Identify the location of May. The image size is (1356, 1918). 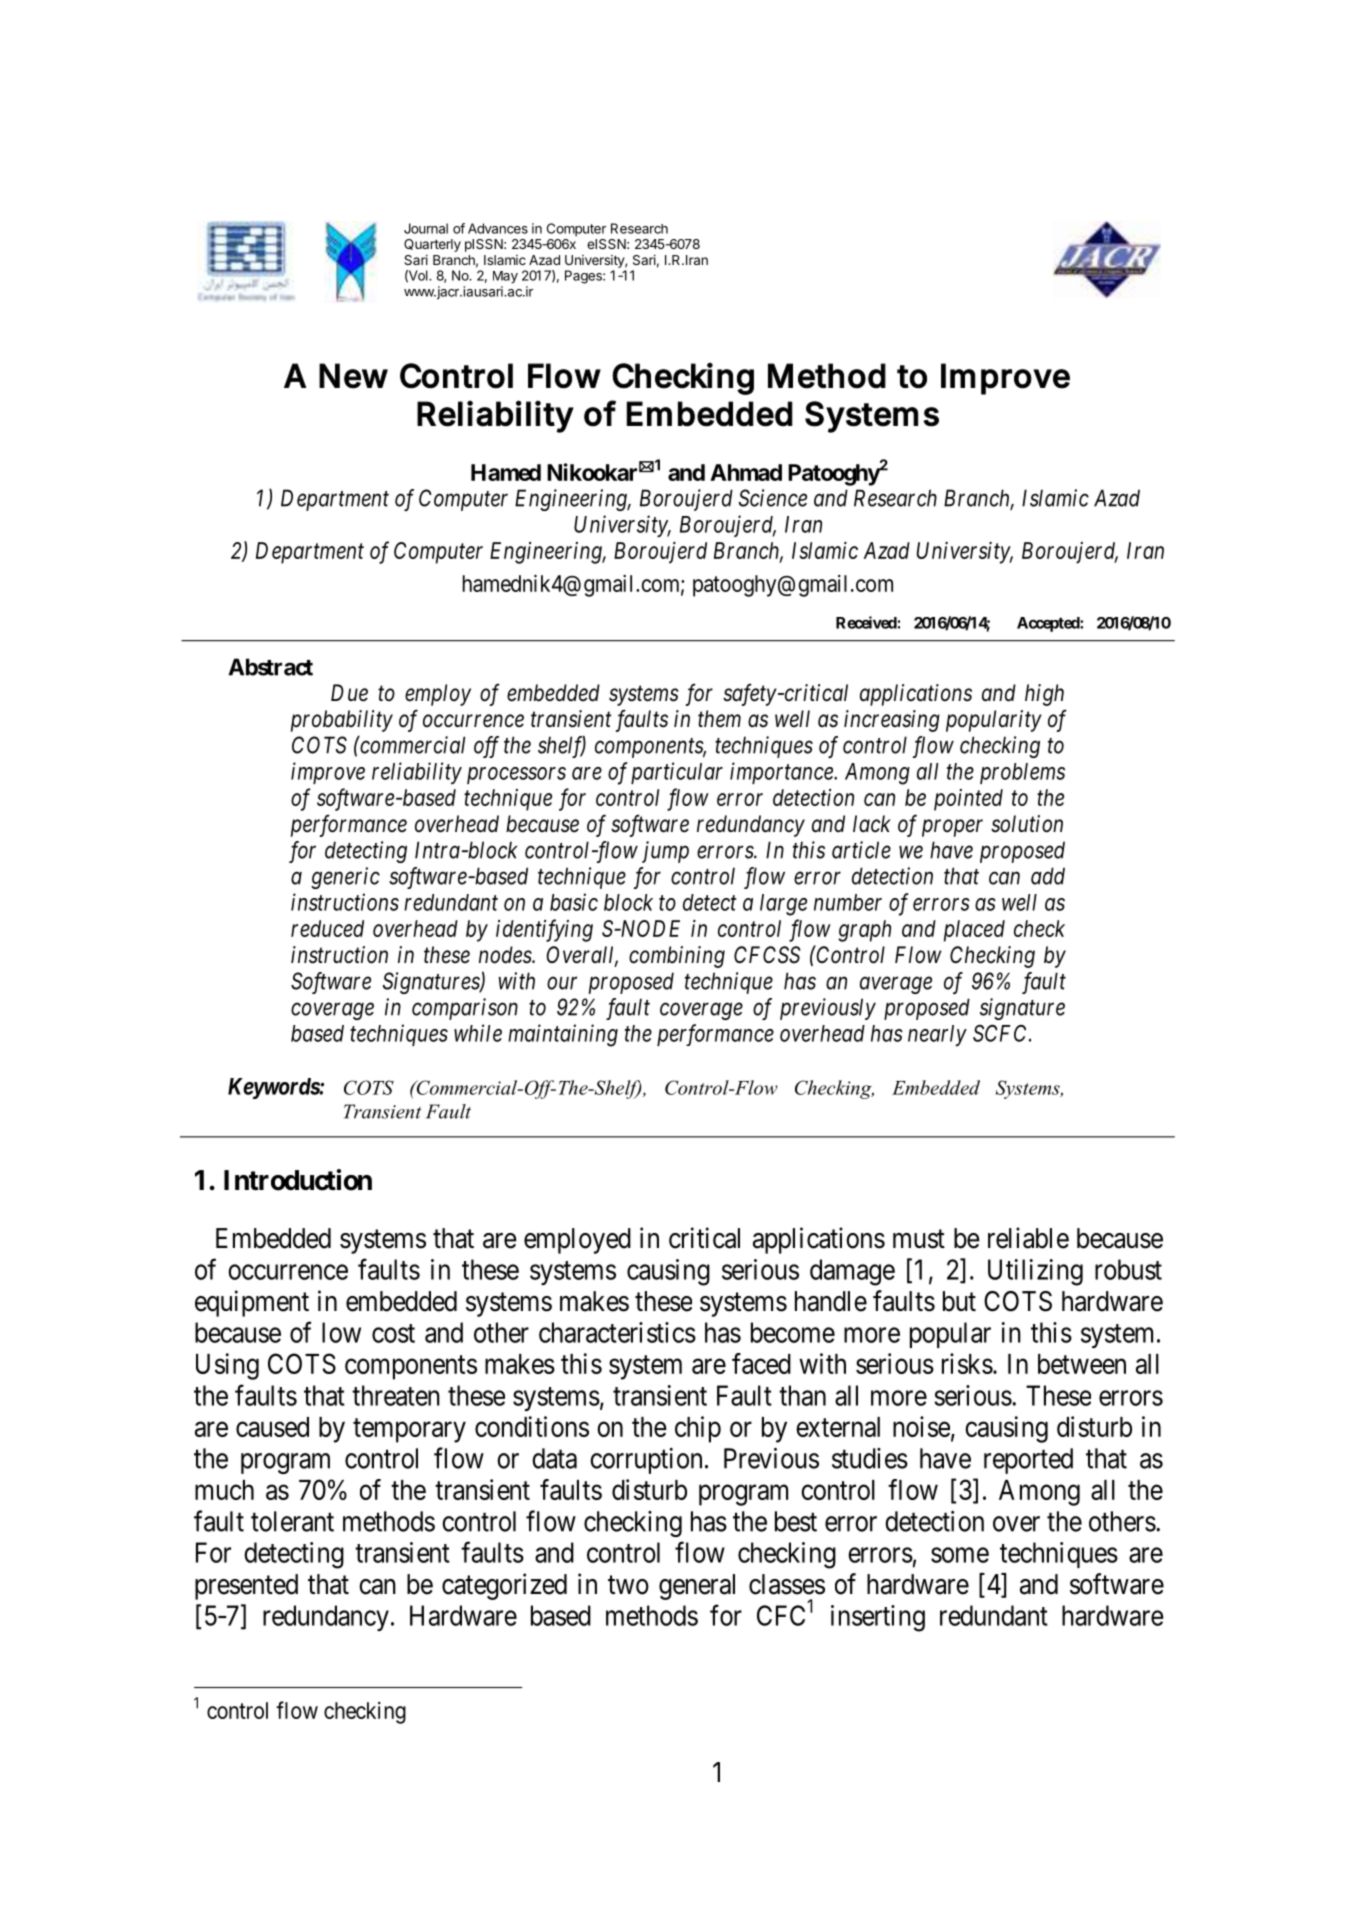
(505, 277).
